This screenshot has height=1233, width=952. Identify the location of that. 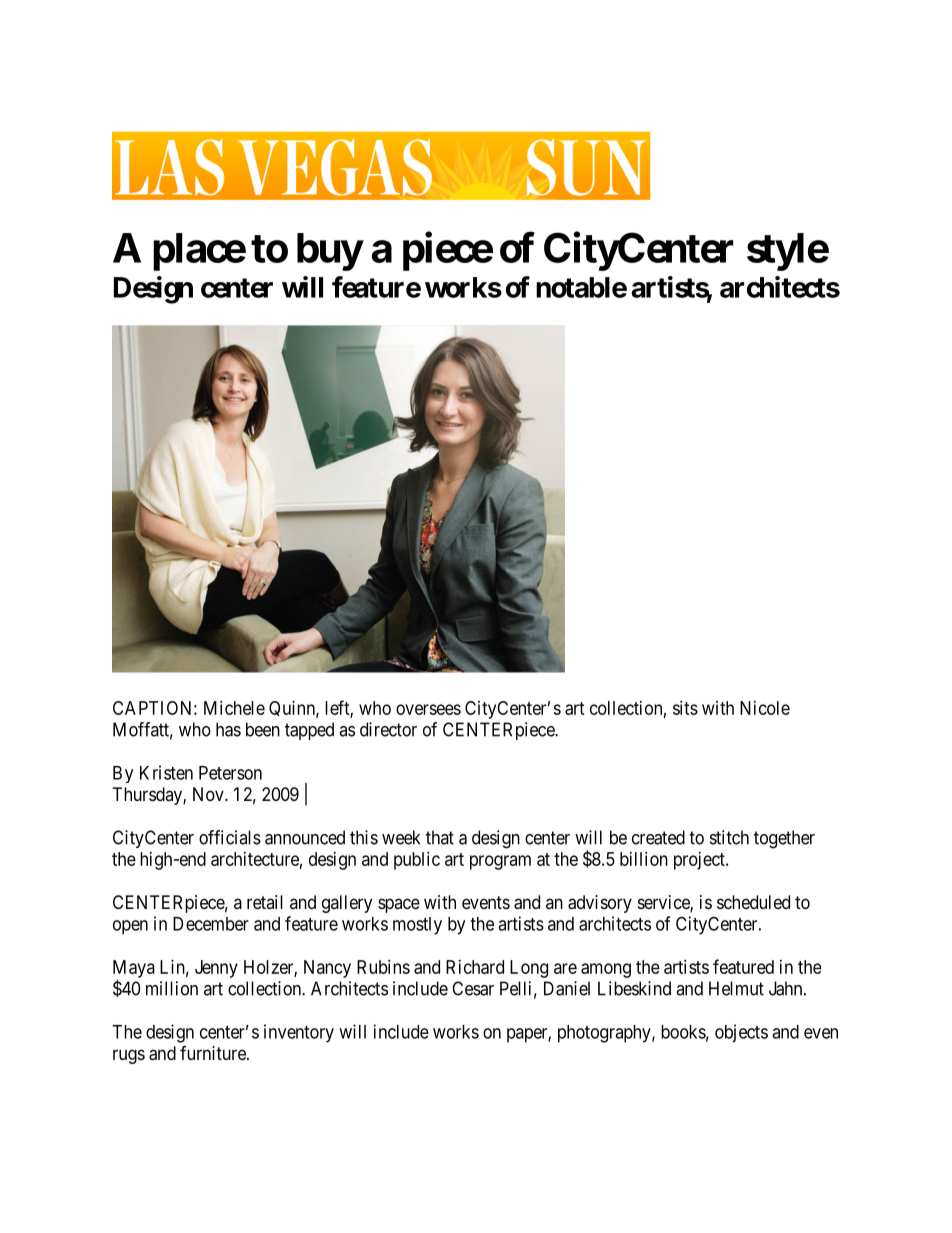
(440, 837).
